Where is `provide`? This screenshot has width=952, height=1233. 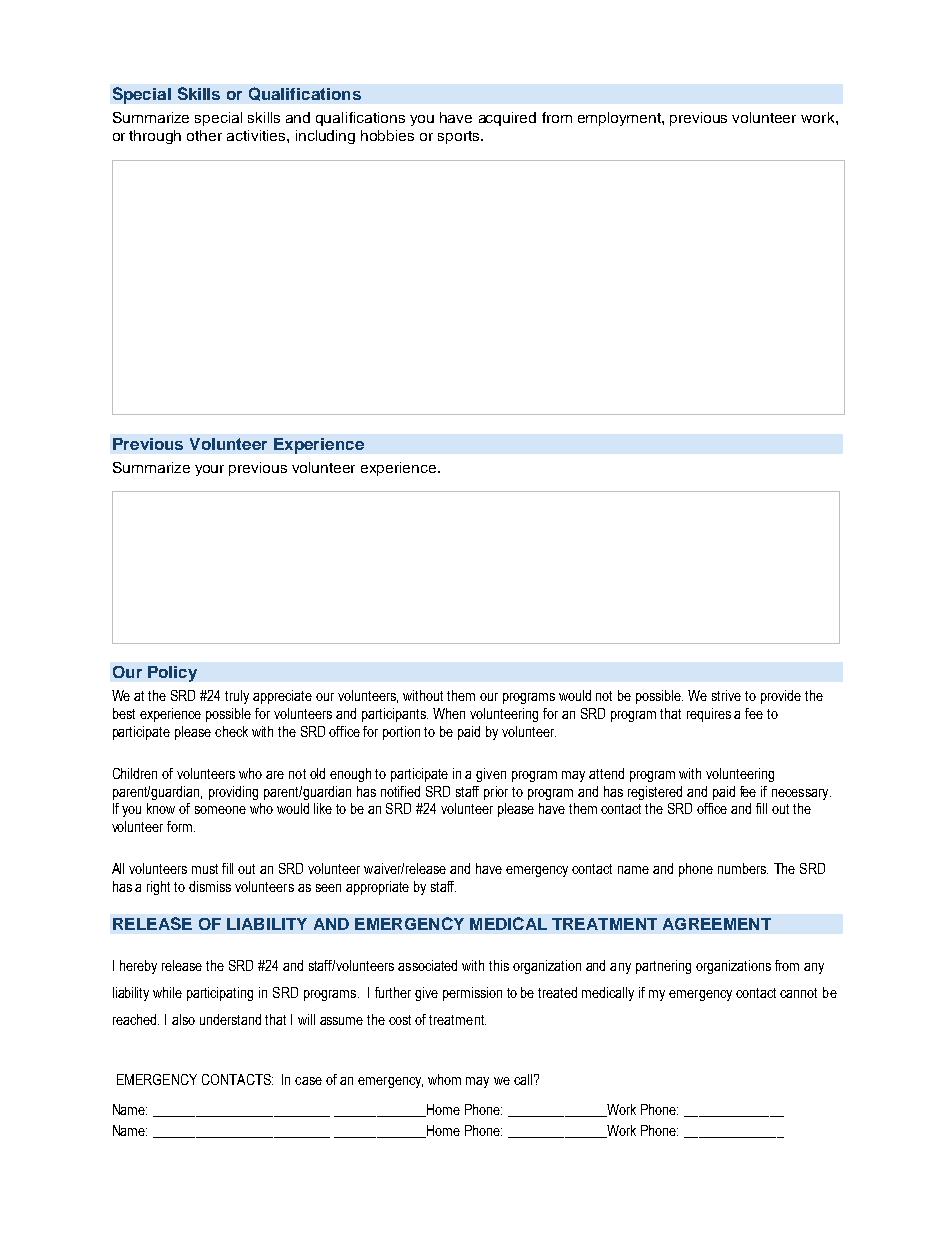
provide is located at coordinates (781, 697).
